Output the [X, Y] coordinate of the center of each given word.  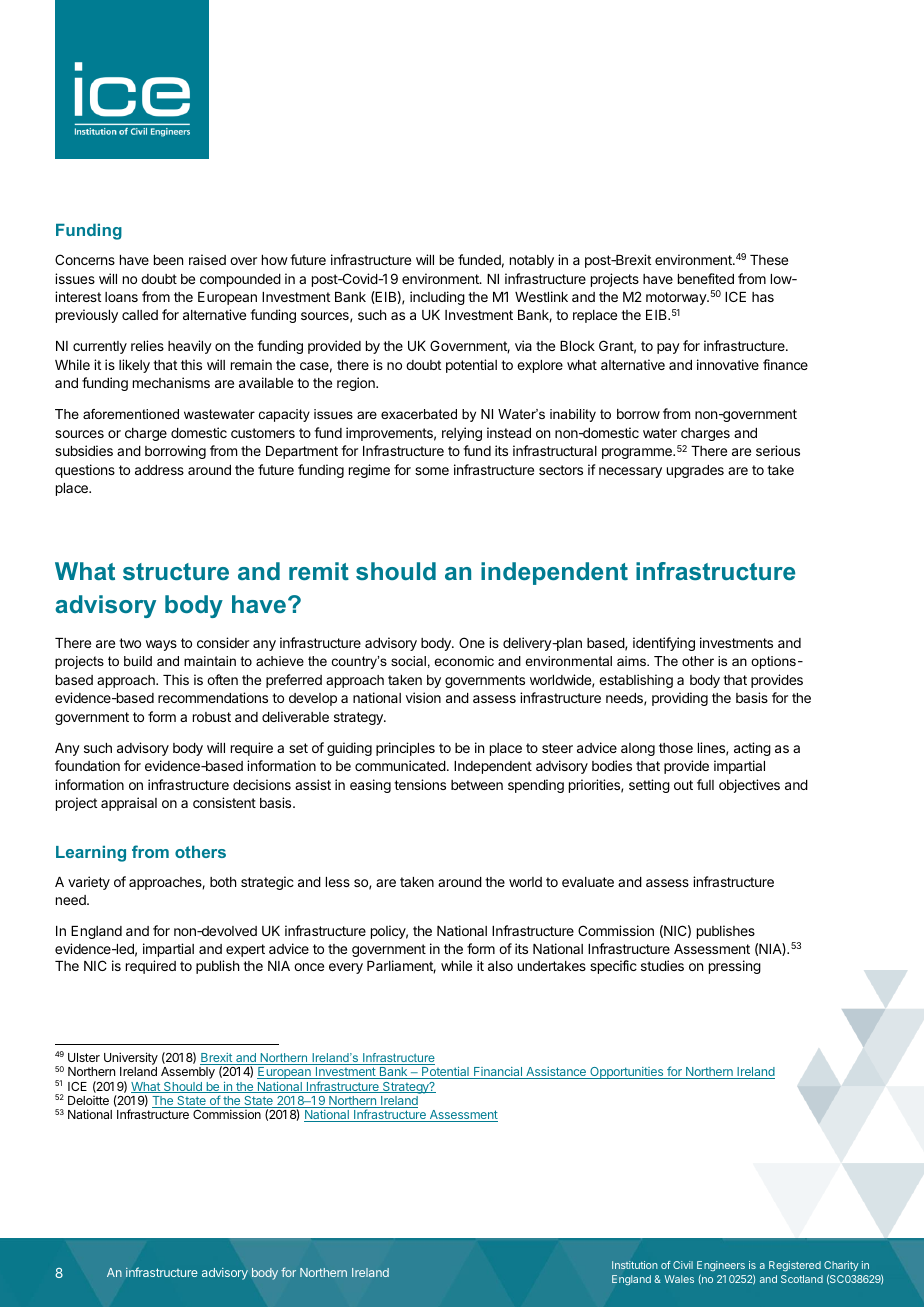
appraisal [129, 804]
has [763, 297]
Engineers [721, 1266]
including [437, 298]
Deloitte [88, 1100]
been [168, 260]
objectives [749, 786]
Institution [635, 1265]
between [477, 785]
